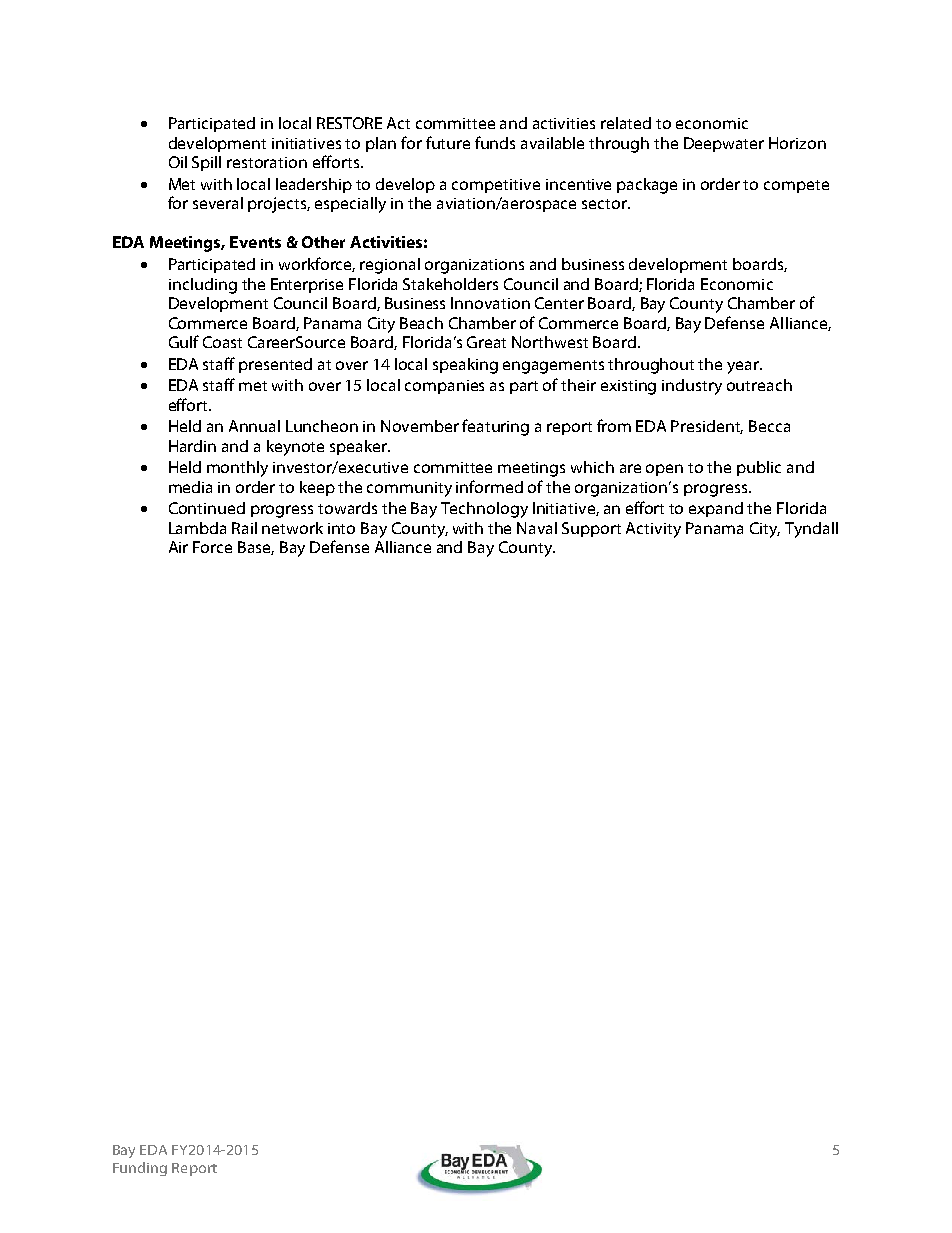 The width and height of the screenshot is (952, 1233). What do you see at coordinates (759, 468) in the screenshot?
I see `public` at bounding box center [759, 468].
